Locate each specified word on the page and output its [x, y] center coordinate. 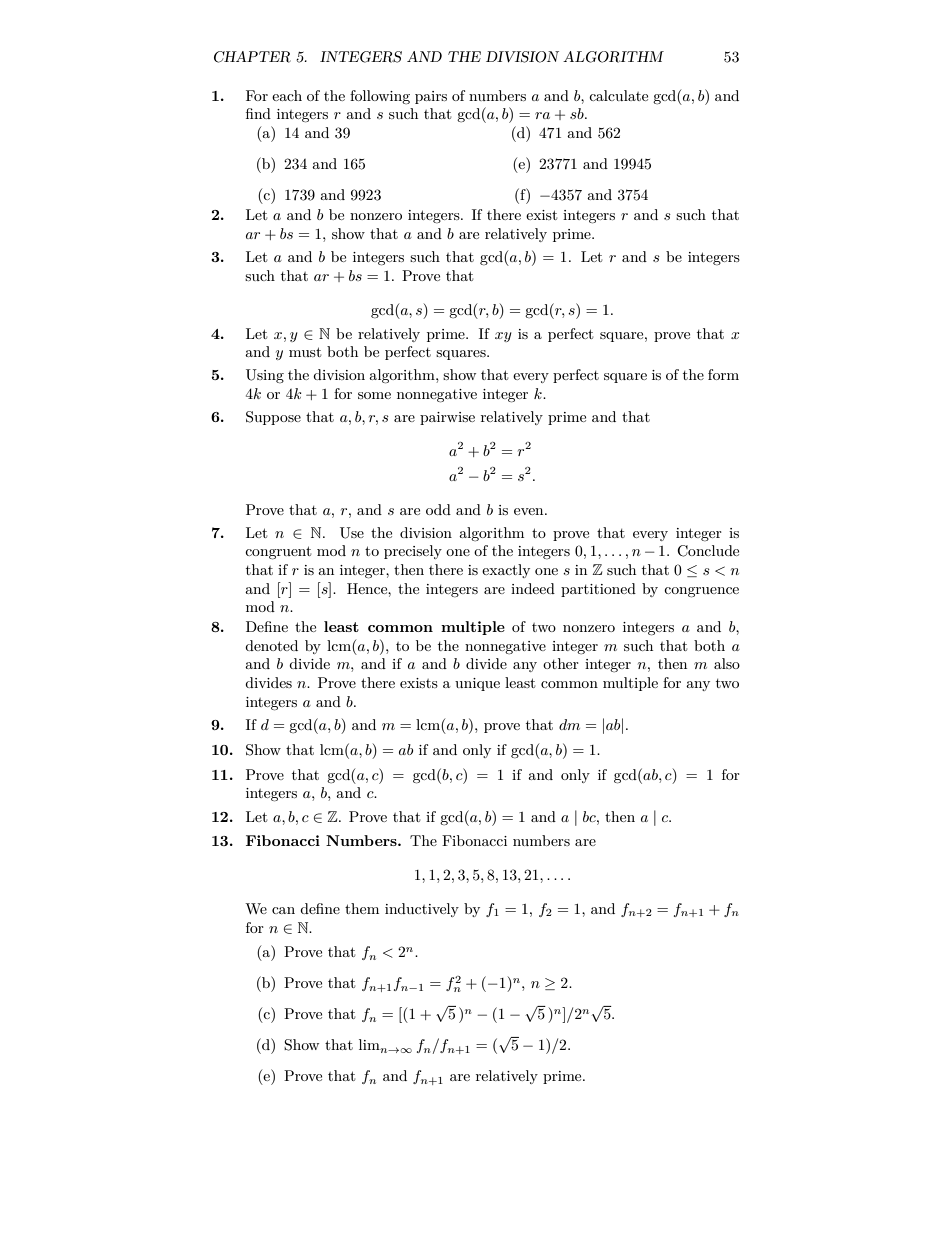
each [287, 95]
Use [352, 533]
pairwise [447, 418]
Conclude [708, 551]
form [723, 374]
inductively [422, 910]
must [305, 352]
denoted [271, 645]
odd [438, 509]
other [561, 663]
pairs [431, 97]
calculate [618, 95]
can [283, 910]
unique [477, 684]
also [727, 663]
